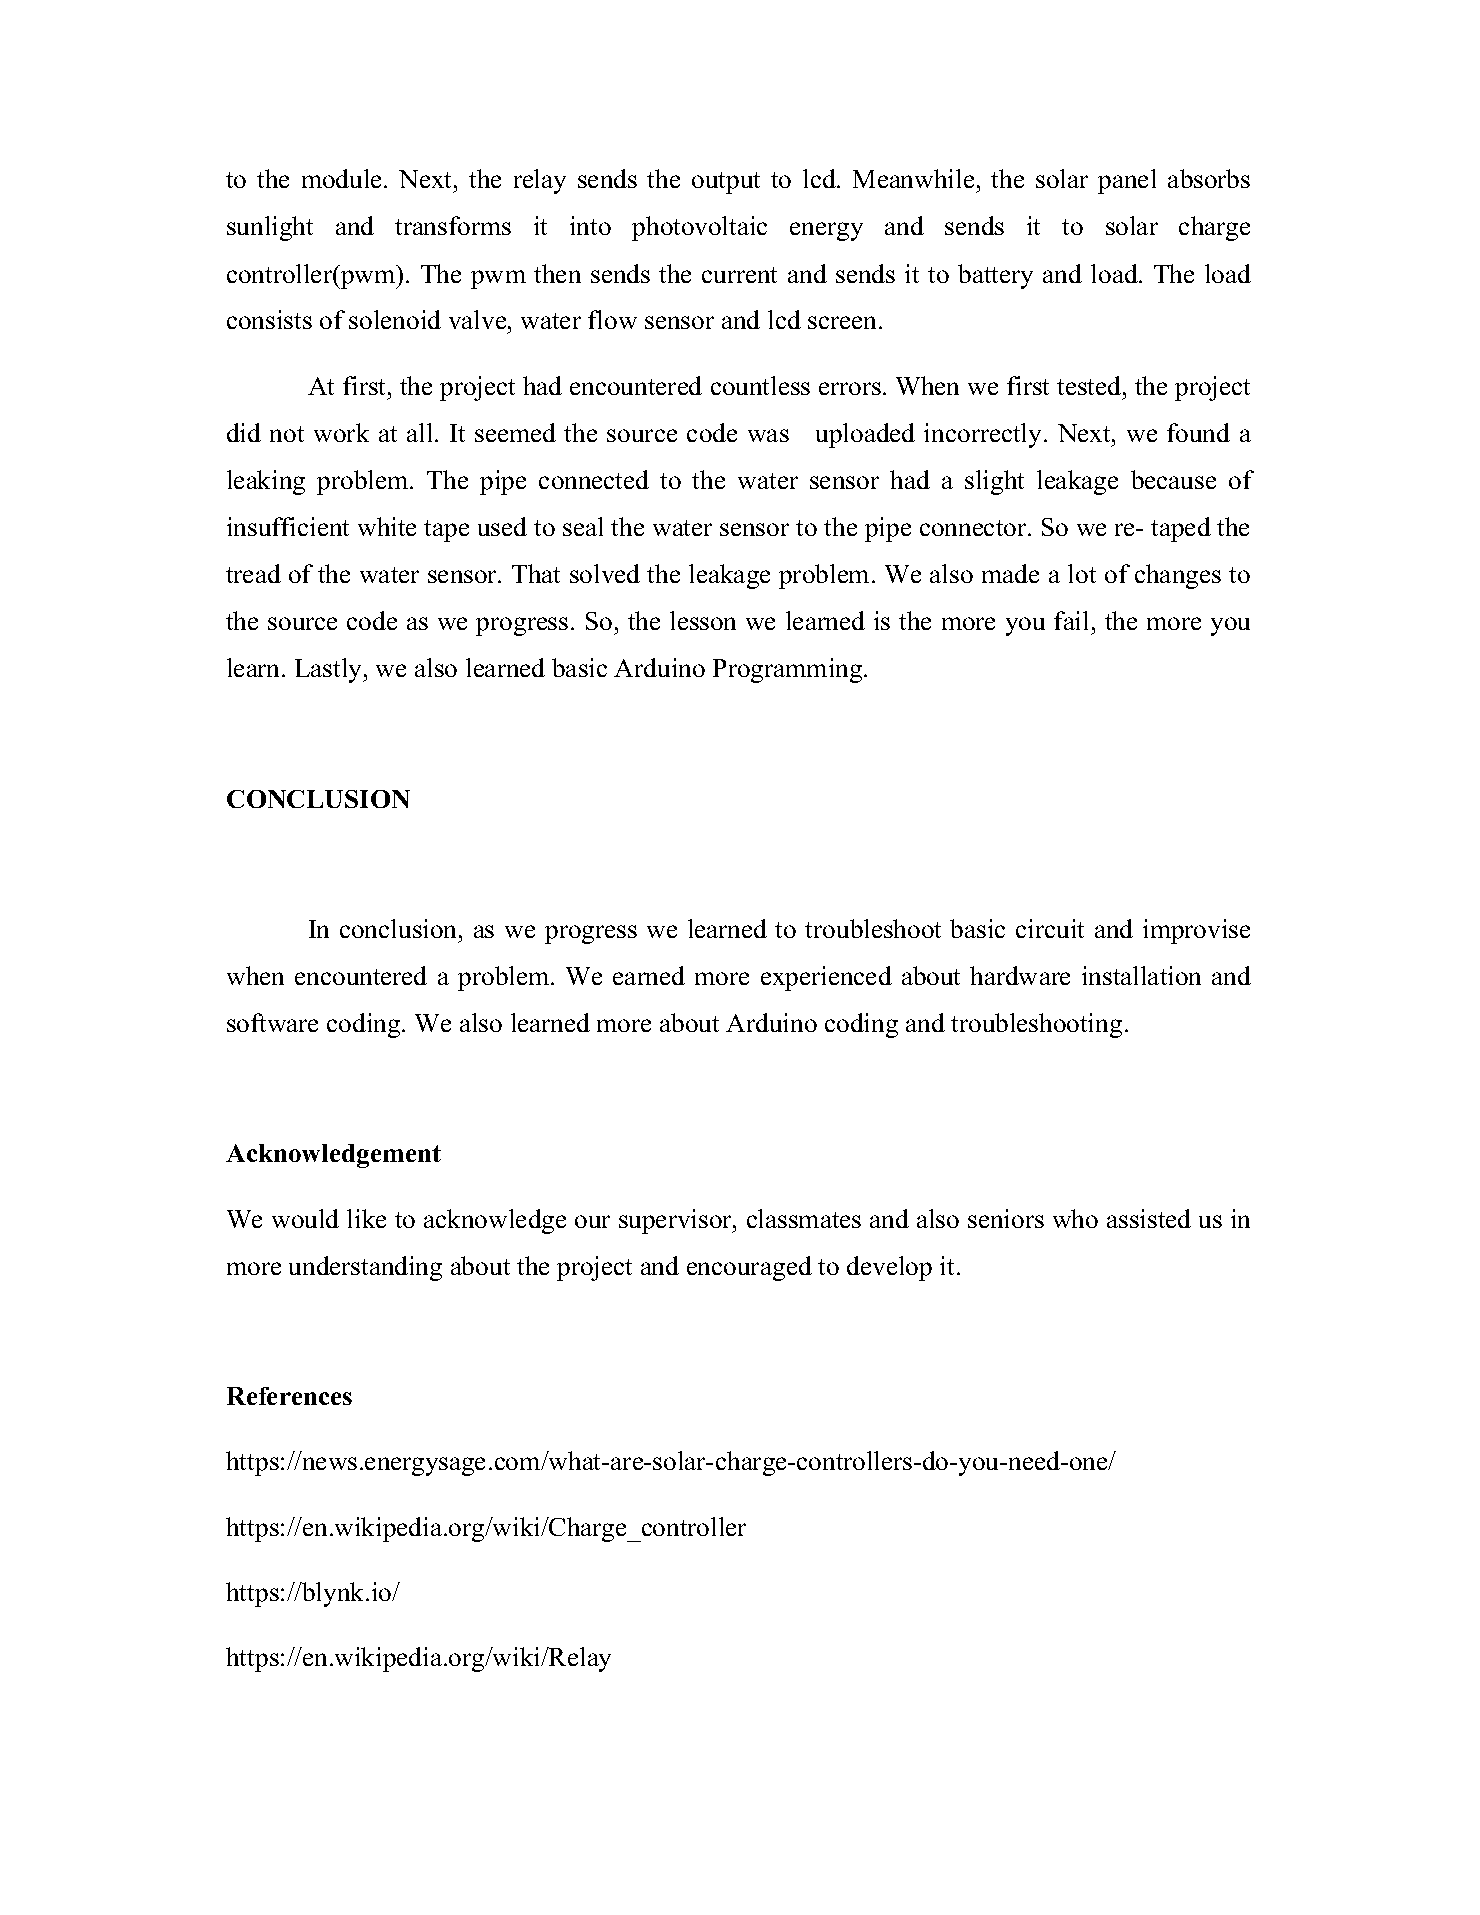 The height and width of the screenshot is (1915, 1480). Describe the element at coordinates (341, 178) in the screenshot. I see `module` at that location.
